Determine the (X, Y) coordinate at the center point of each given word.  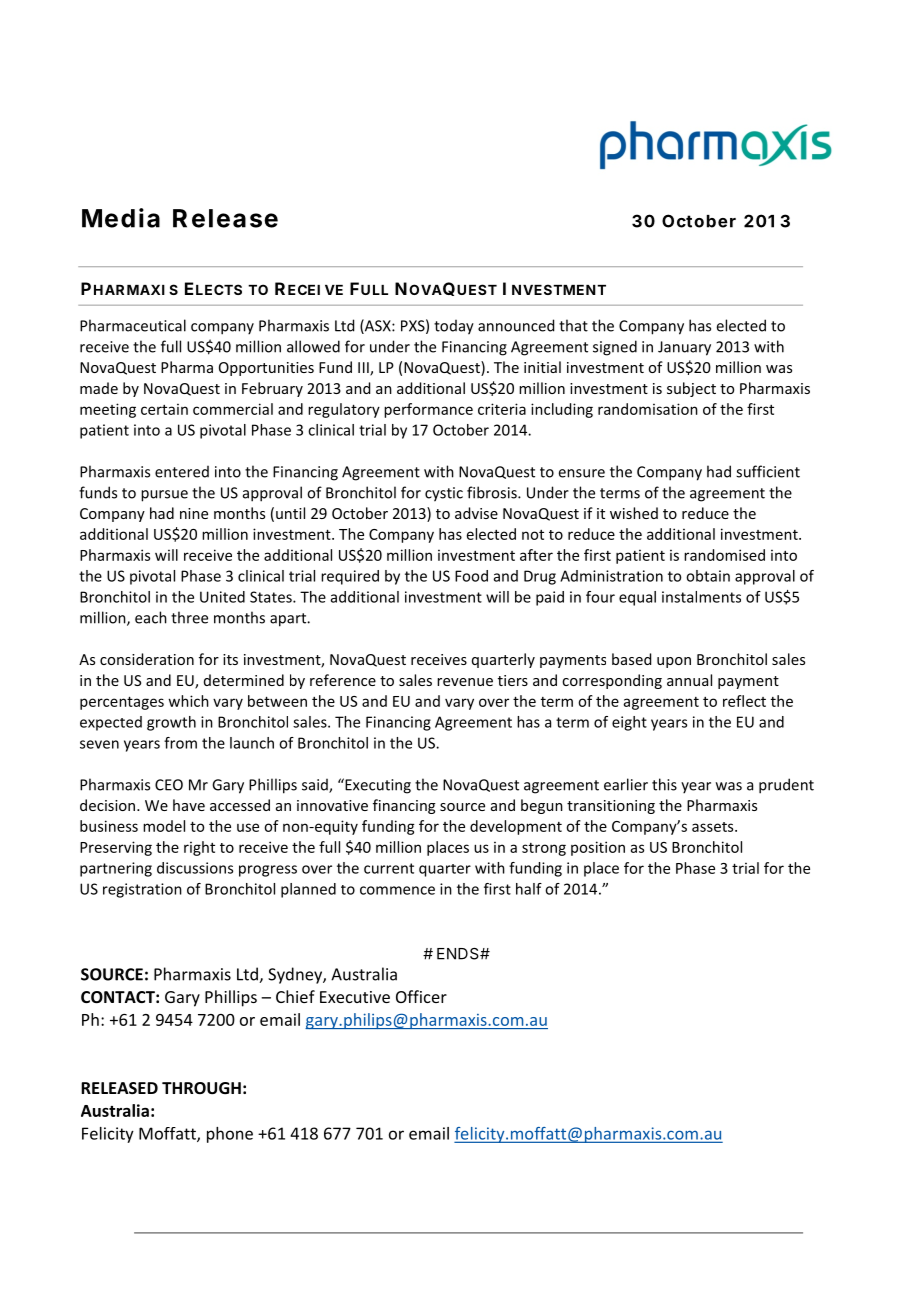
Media (121, 218)
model (164, 826)
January (684, 348)
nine (194, 513)
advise (476, 513)
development (516, 827)
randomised (724, 555)
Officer (421, 996)
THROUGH (201, 1088)
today (454, 327)
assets (714, 827)
